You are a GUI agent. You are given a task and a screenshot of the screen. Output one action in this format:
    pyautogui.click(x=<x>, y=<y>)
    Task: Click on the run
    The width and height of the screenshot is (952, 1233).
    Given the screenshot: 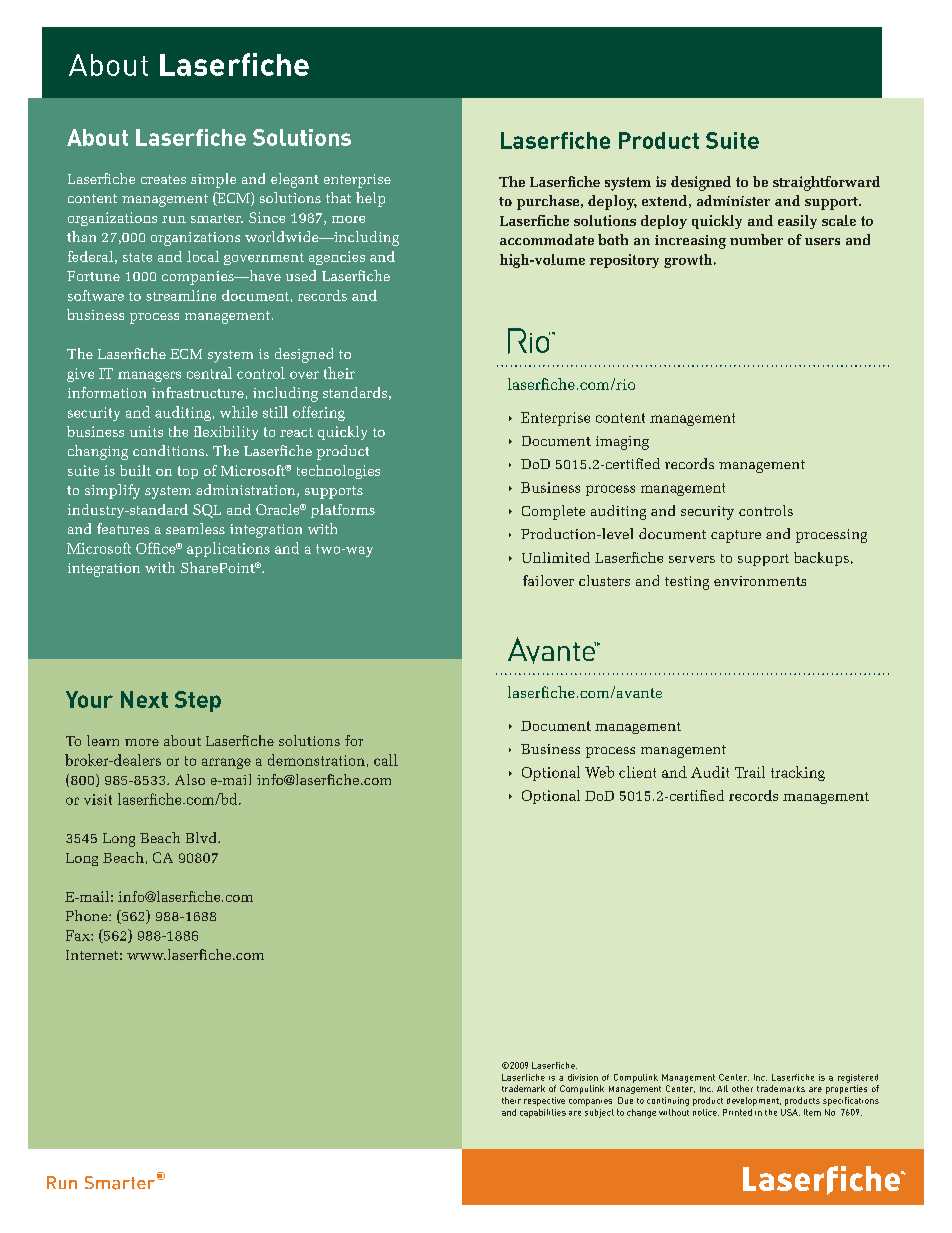 What is the action you would take?
    pyautogui.click(x=174, y=219)
